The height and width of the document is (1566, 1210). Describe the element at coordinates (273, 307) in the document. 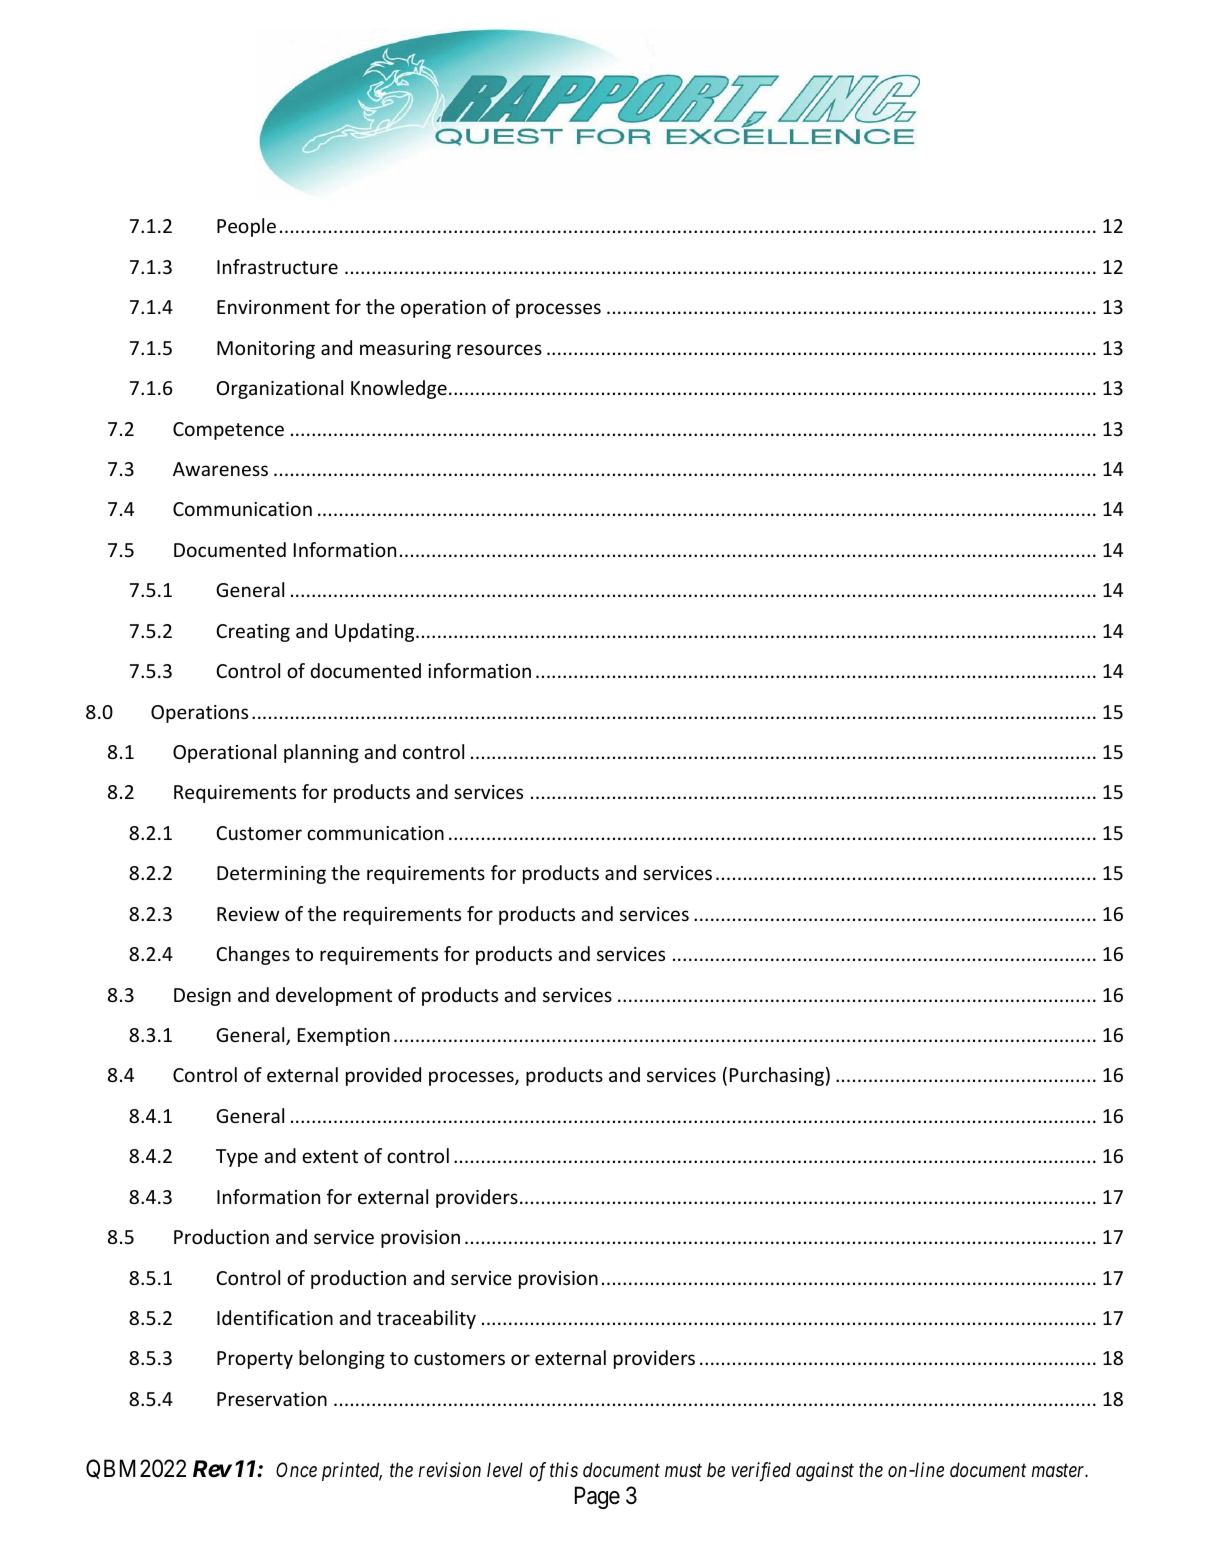

I see `Environment` at that location.
